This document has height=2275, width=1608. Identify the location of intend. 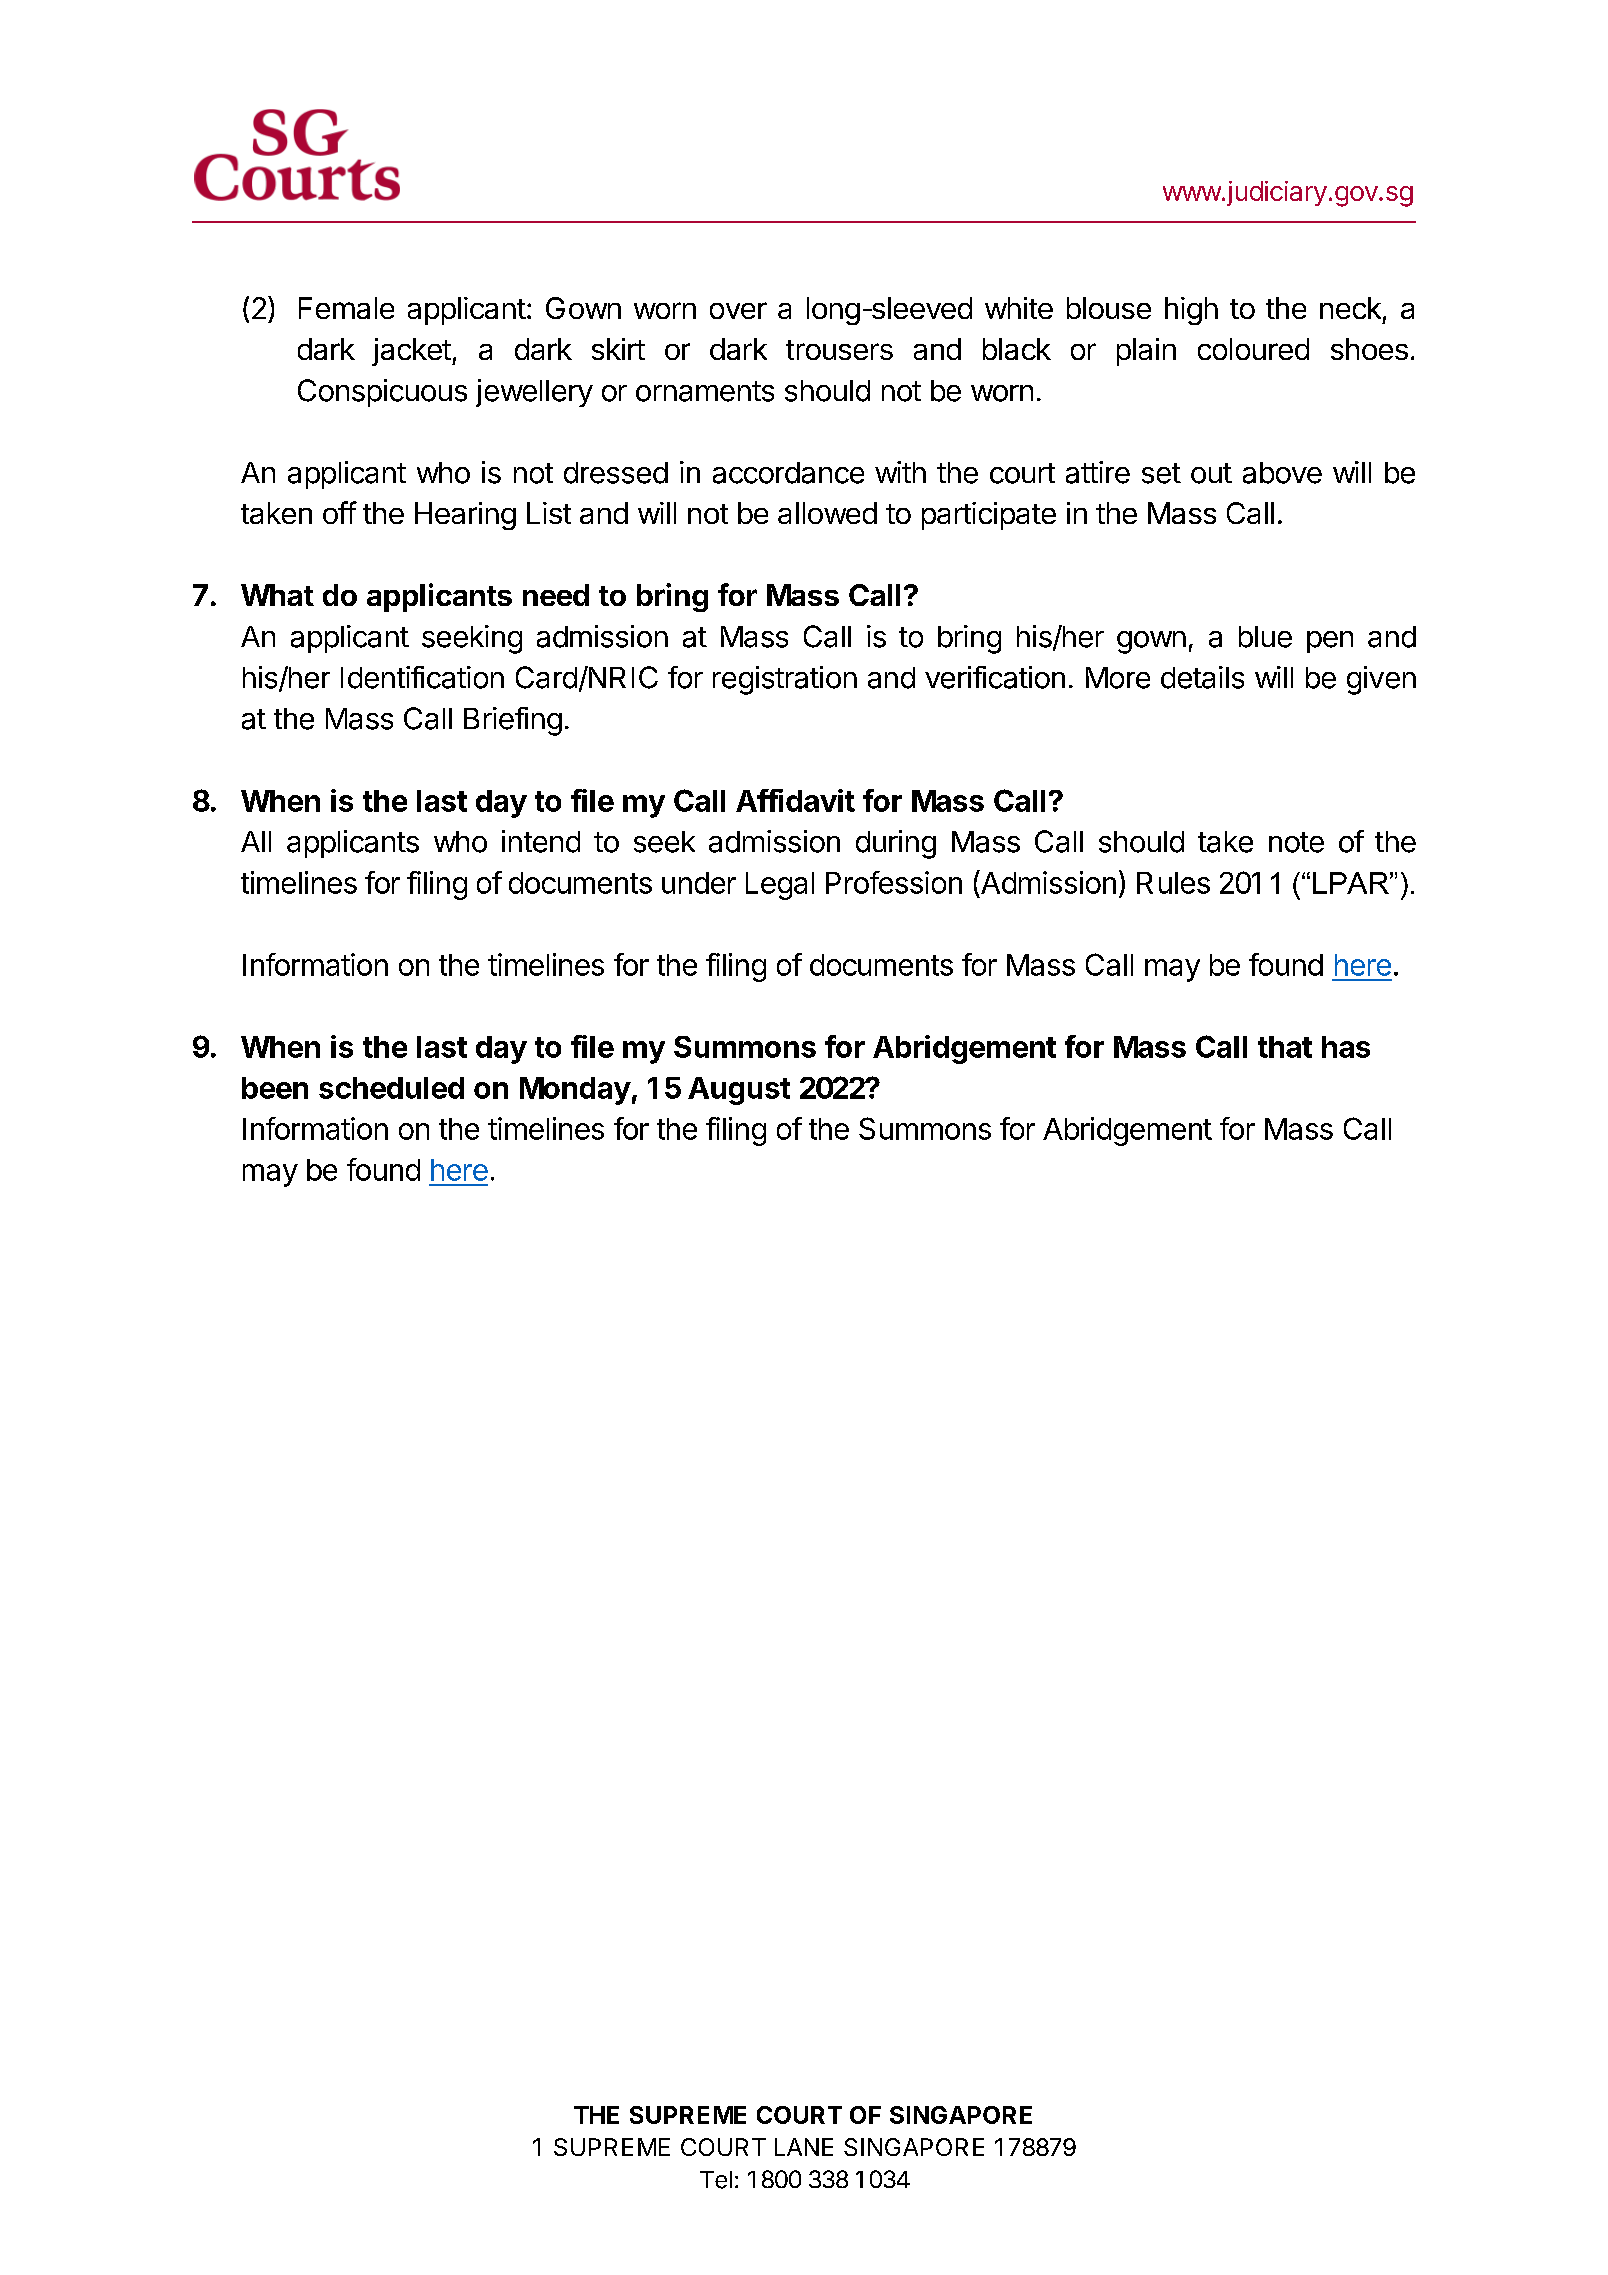
(541, 841).
